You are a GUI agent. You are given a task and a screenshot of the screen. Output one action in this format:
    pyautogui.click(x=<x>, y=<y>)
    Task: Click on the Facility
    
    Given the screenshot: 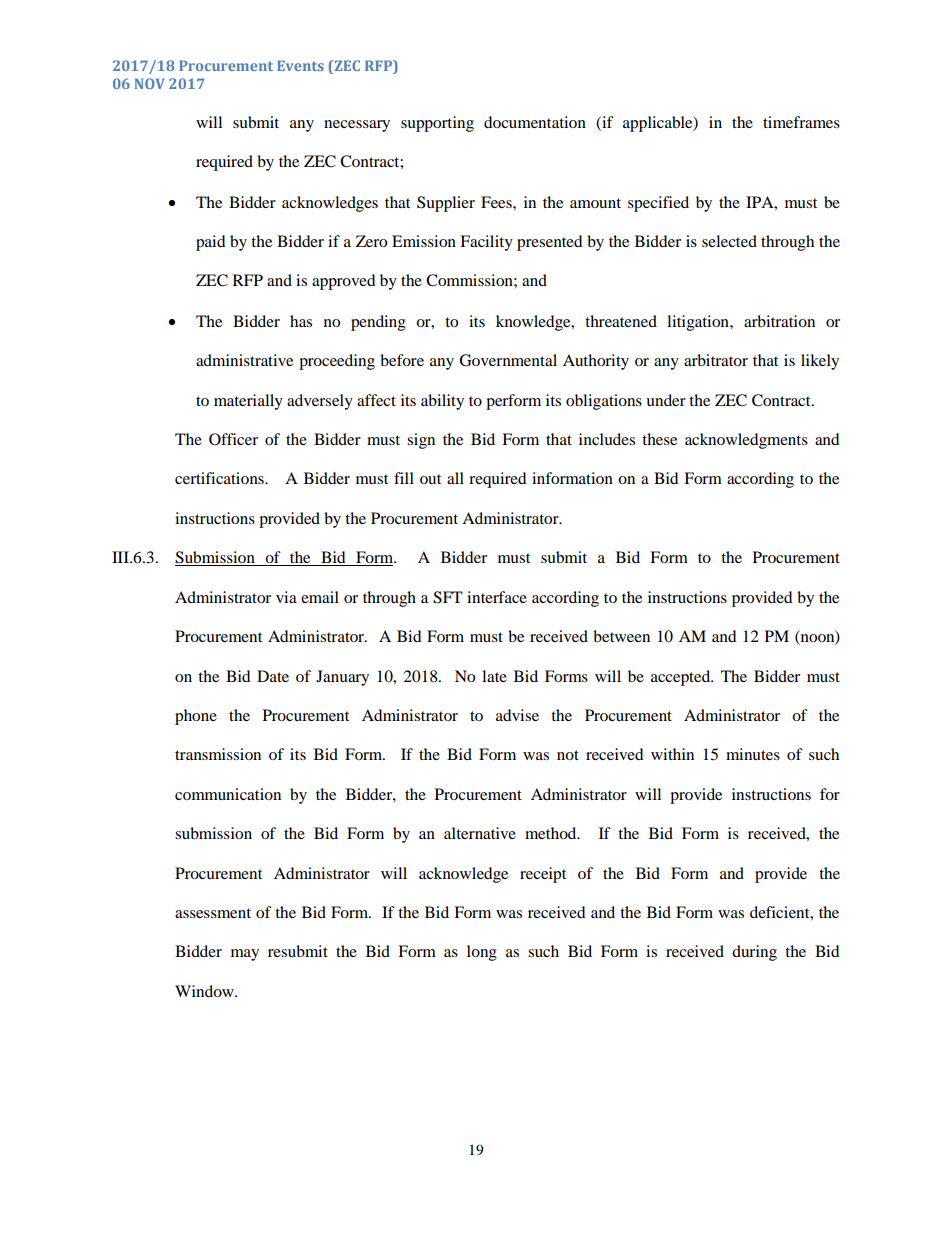 What is the action you would take?
    pyautogui.click(x=486, y=243)
